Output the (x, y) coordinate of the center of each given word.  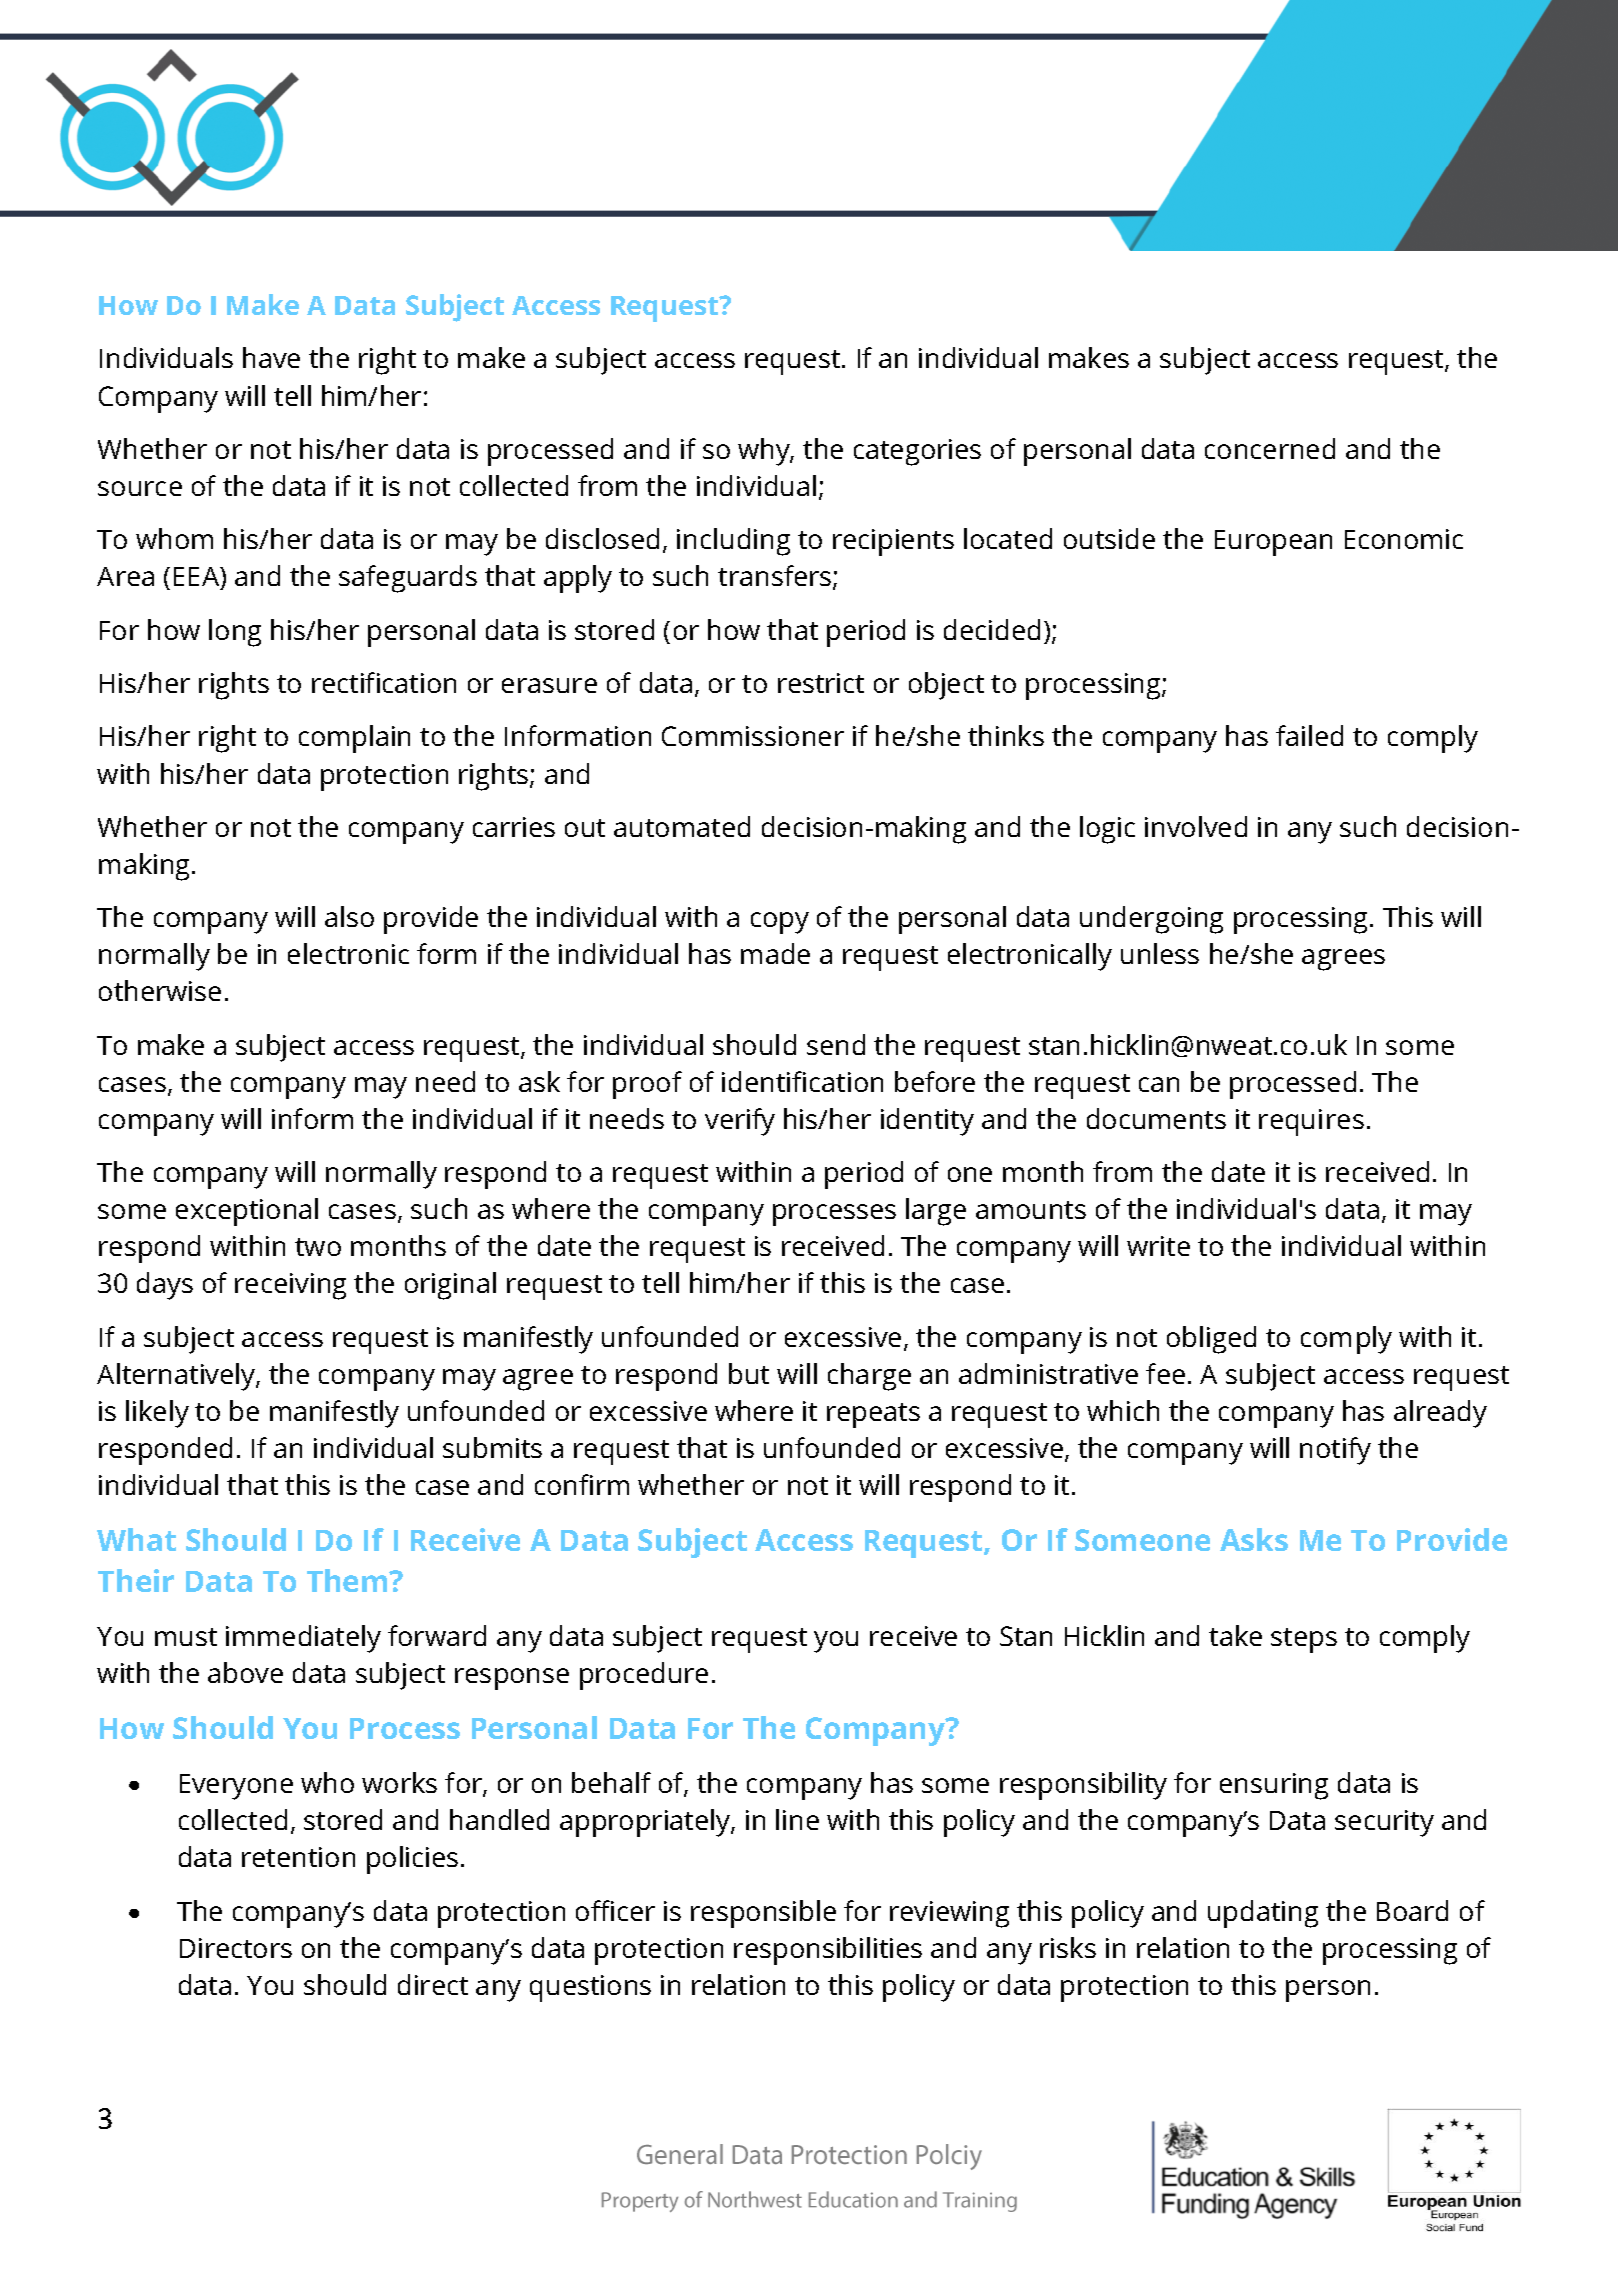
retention (298, 1857)
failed (1309, 735)
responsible (763, 1914)
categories (917, 452)
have (271, 357)
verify (740, 1122)
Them (348, 1580)
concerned (1270, 448)
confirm (582, 1484)
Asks (1254, 1539)
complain (354, 739)
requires (1311, 1122)
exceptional (247, 1212)
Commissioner (753, 736)
